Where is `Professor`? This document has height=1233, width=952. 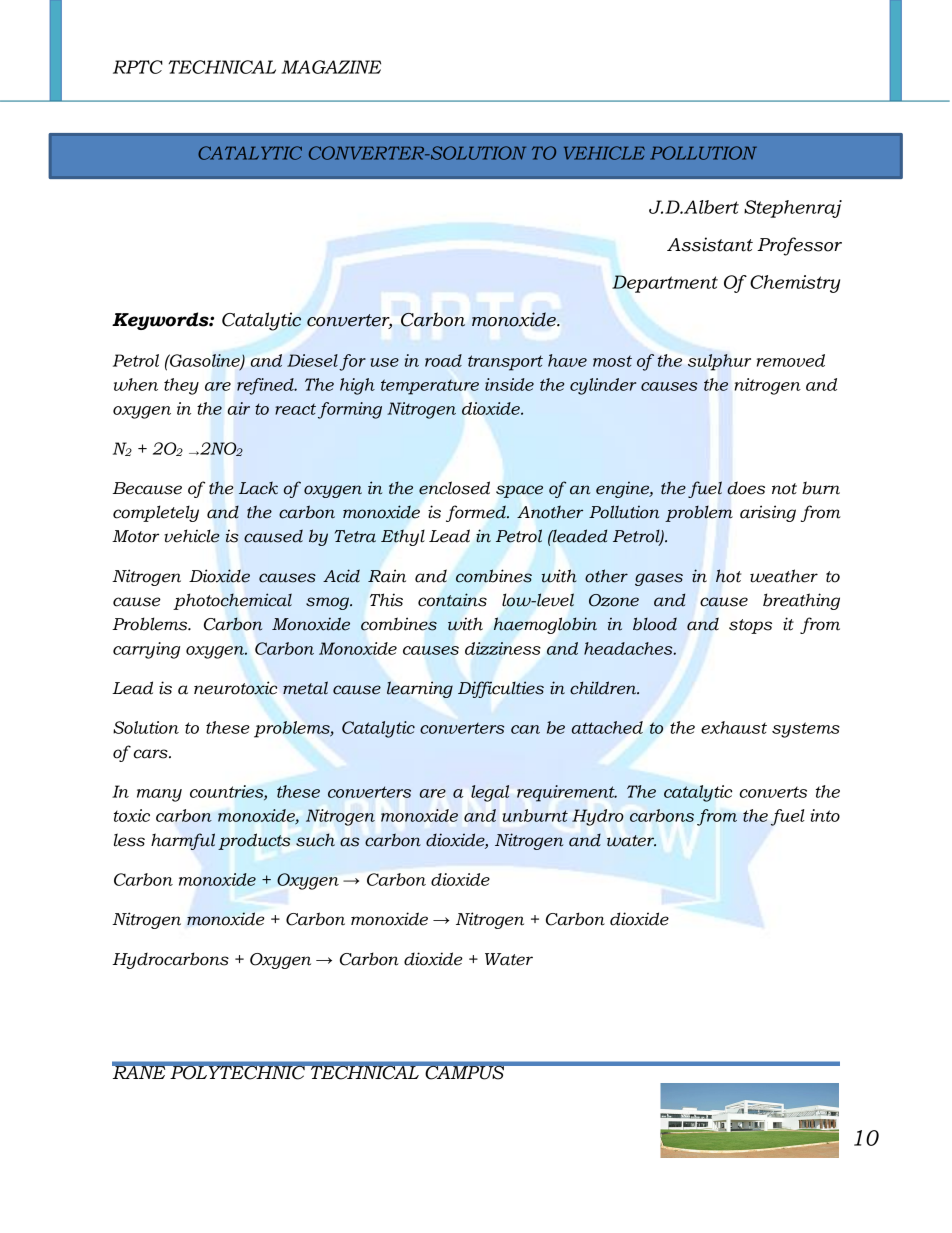
Professor is located at coordinates (799, 246).
